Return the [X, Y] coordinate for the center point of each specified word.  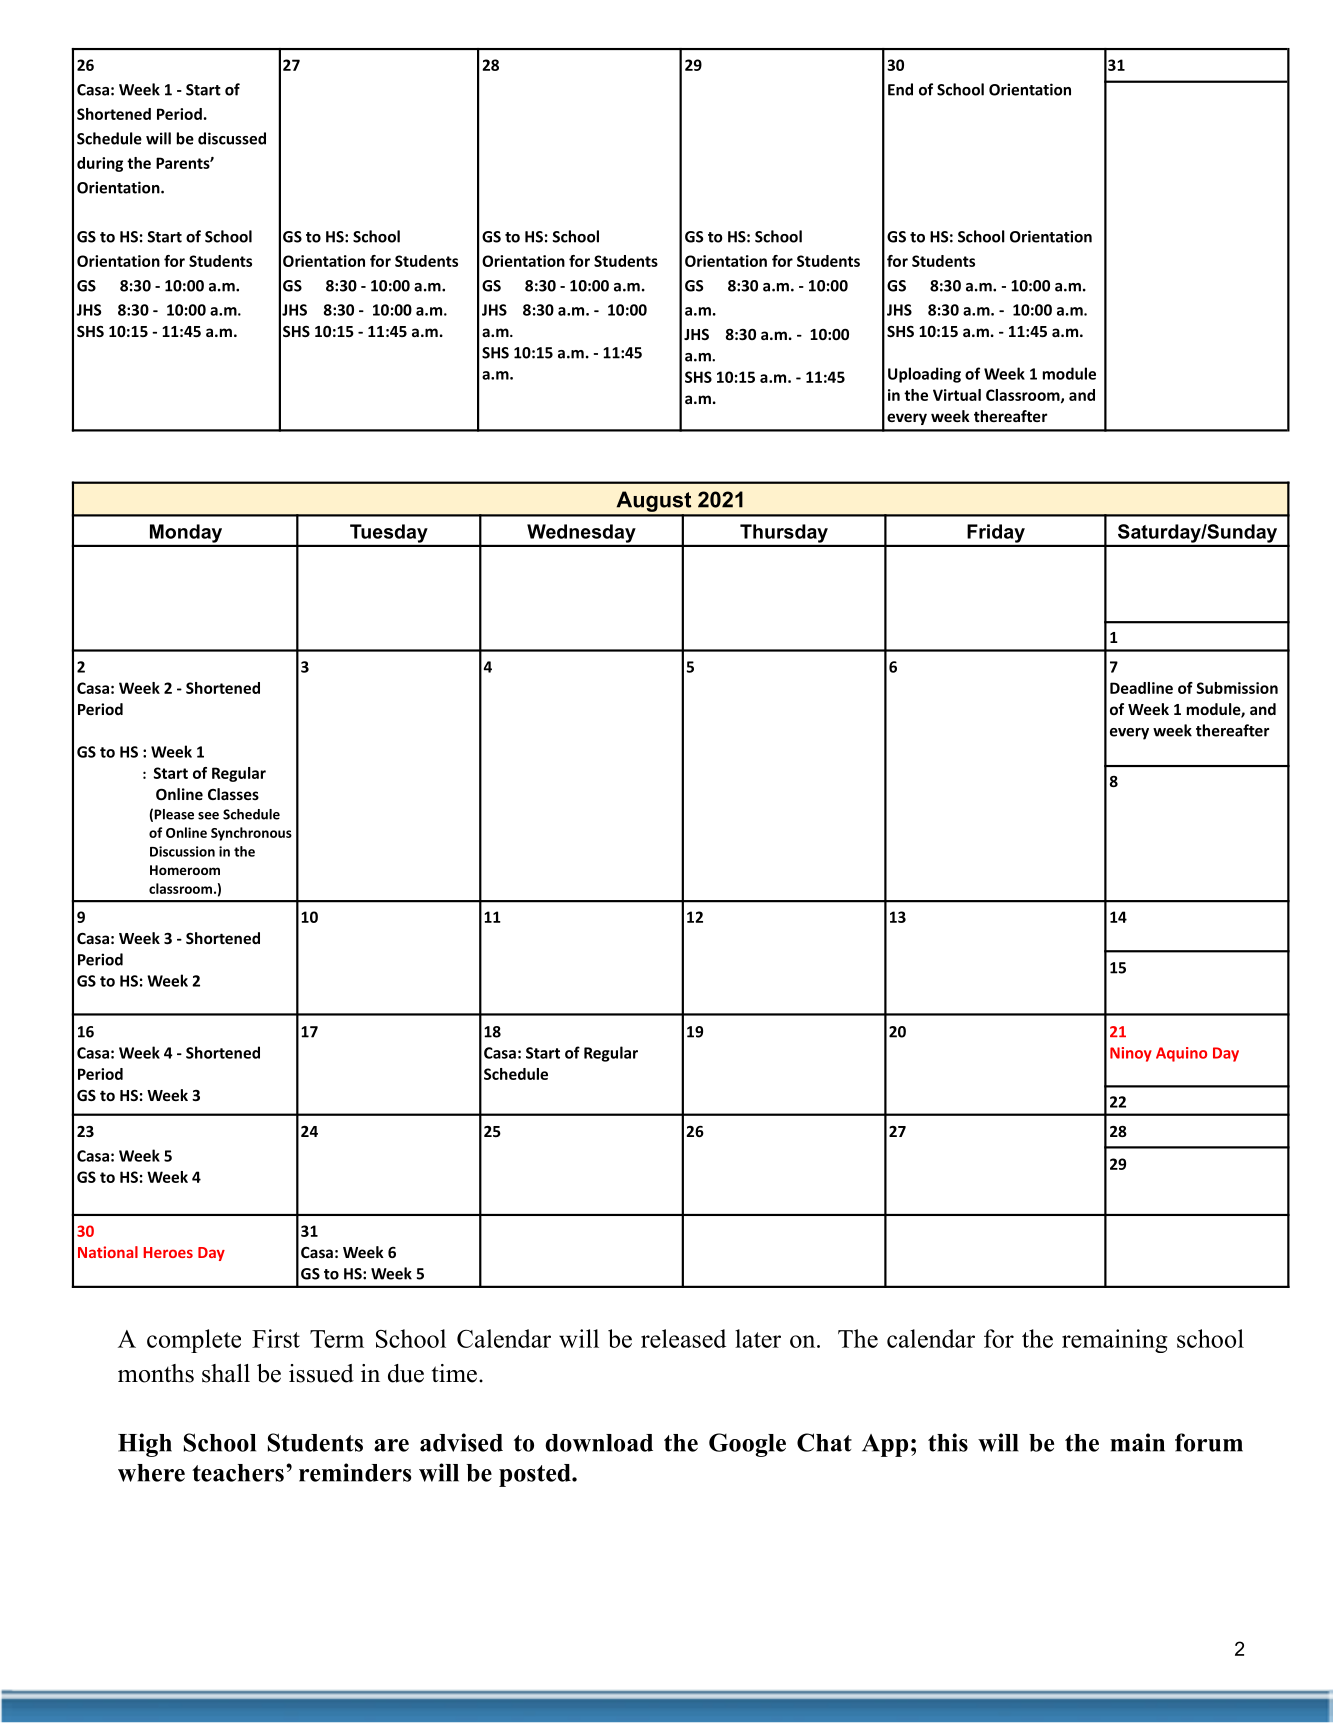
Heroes [168, 1252]
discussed [232, 138]
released [683, 1338]
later [758, 1338]
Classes [233, 794]
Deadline [1141, 688]
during [100, 164]
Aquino [1181, 1054]
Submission [1237, 688]
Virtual [957, 395]
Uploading [924, 375]
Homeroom [185, 870]
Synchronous [251, 834]
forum [1209, 1442]
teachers [238, 1473]
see [208, 816]
